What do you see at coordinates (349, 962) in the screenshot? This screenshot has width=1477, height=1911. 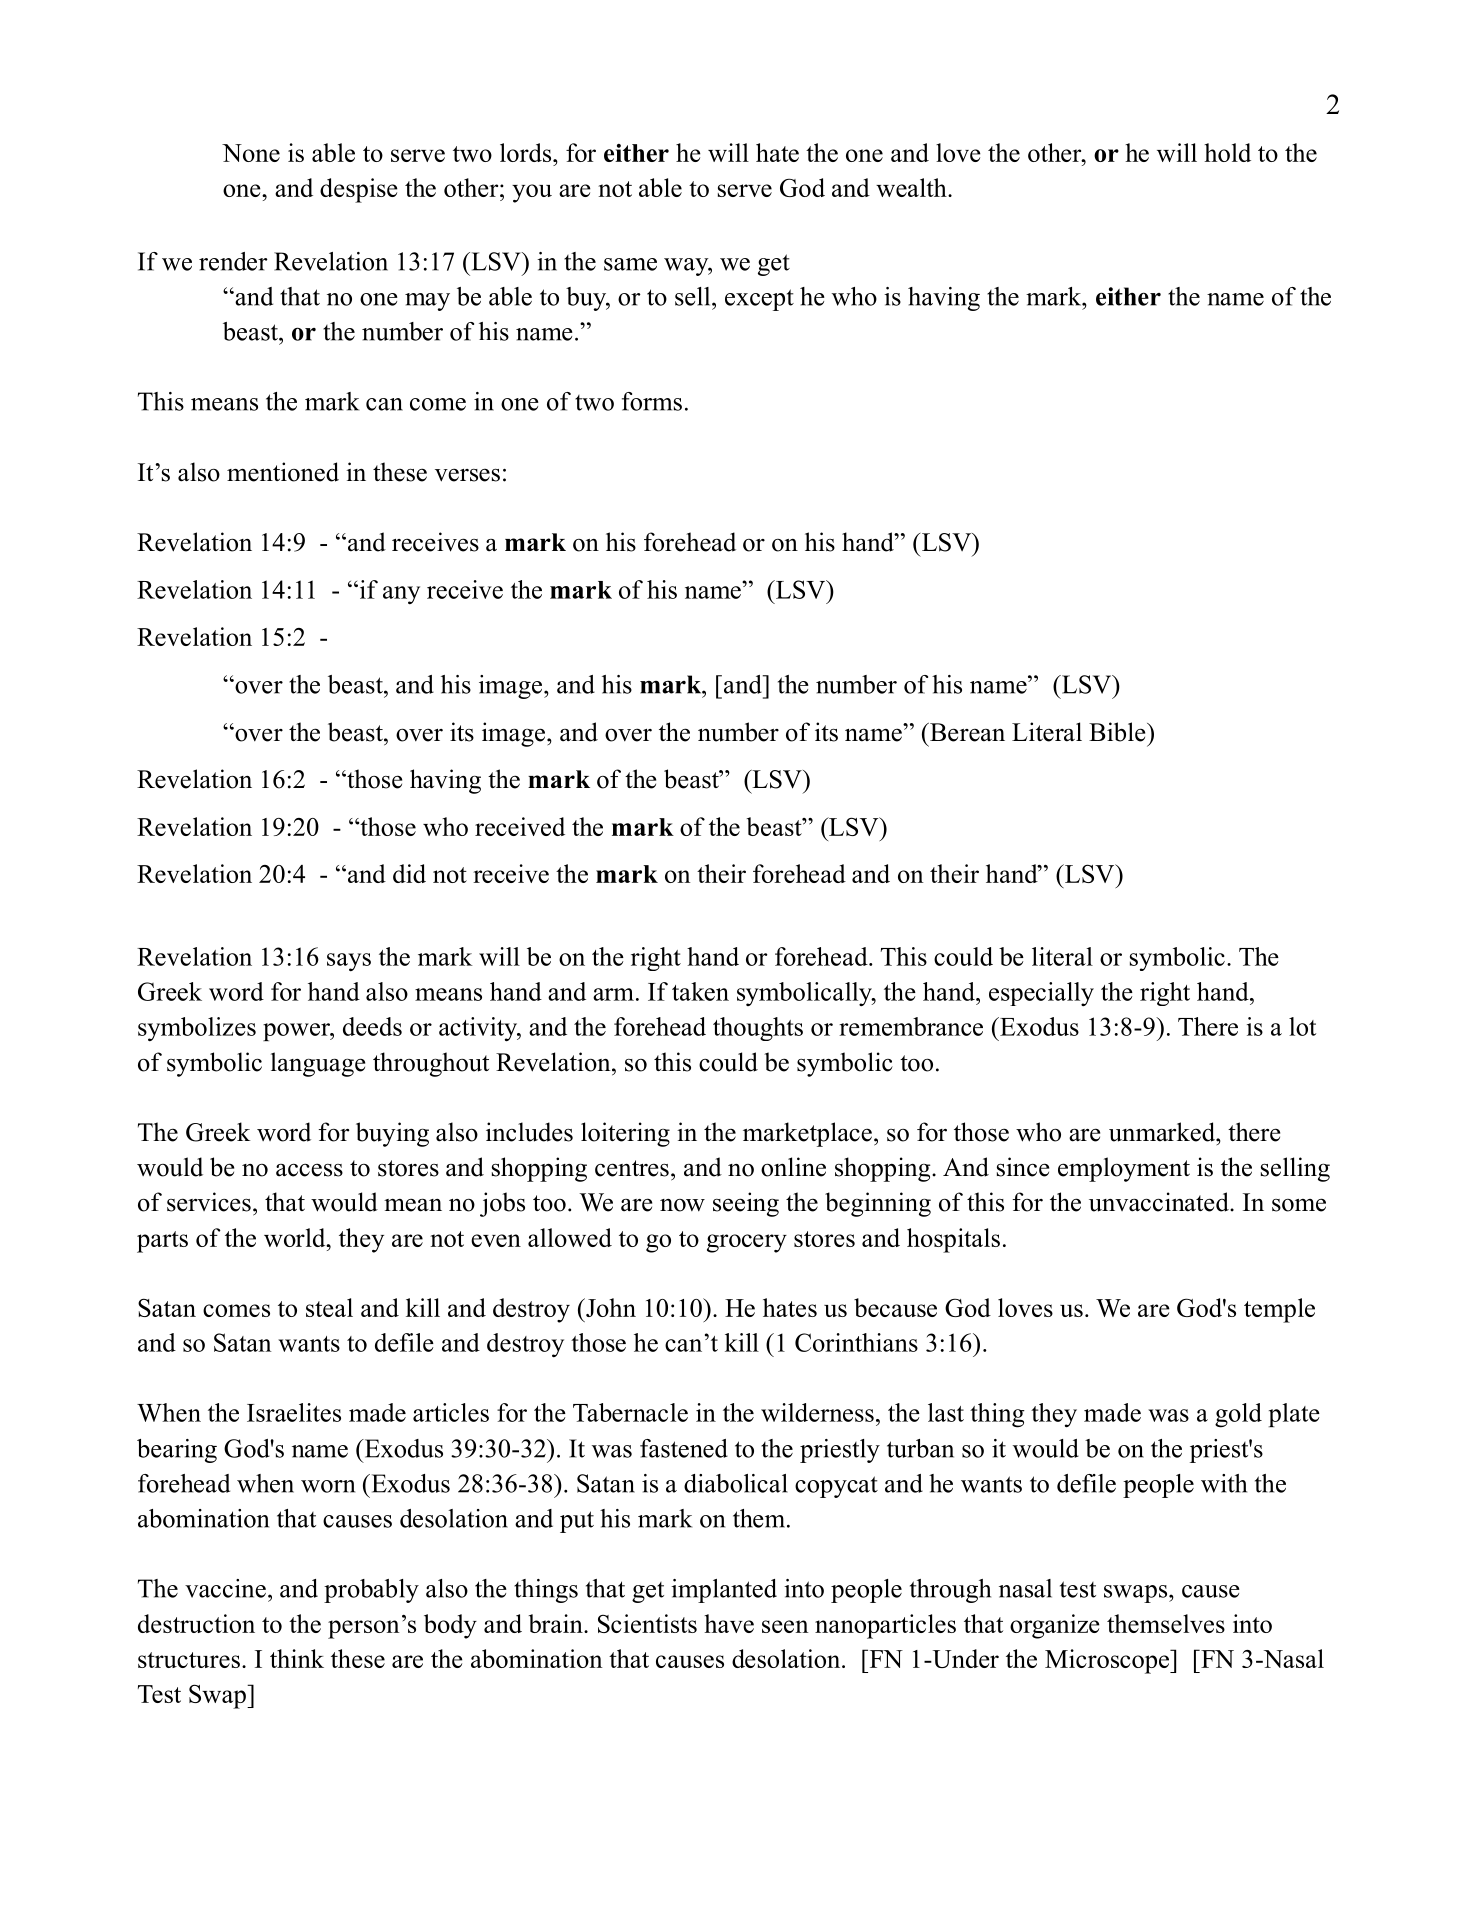 I see `says` at bounding box center [349, 962].
